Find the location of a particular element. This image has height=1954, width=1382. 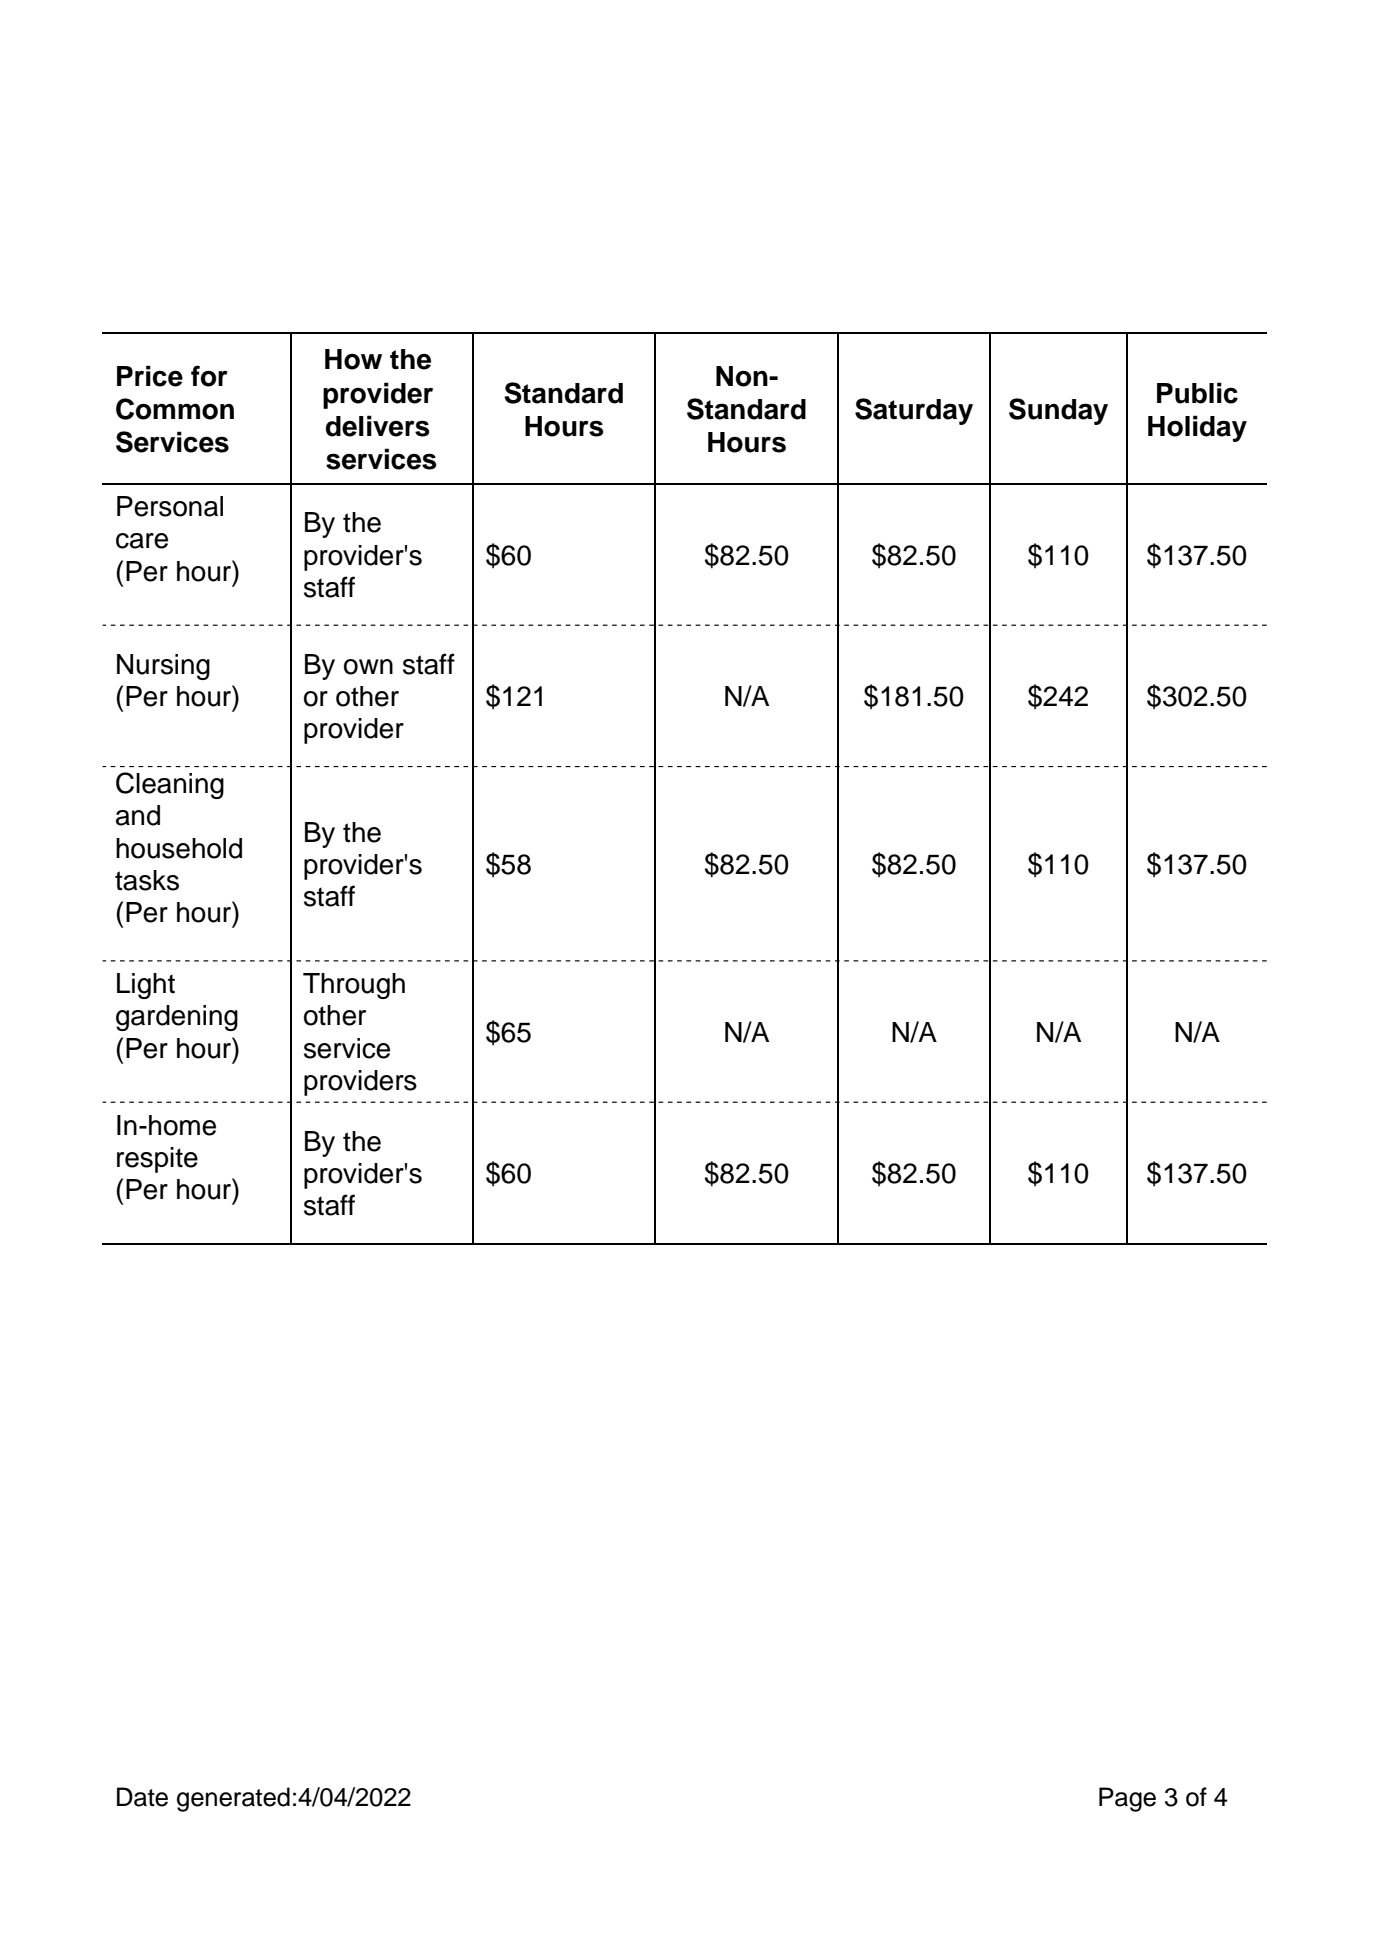

Saturday is located at coordinates (914, 411).
